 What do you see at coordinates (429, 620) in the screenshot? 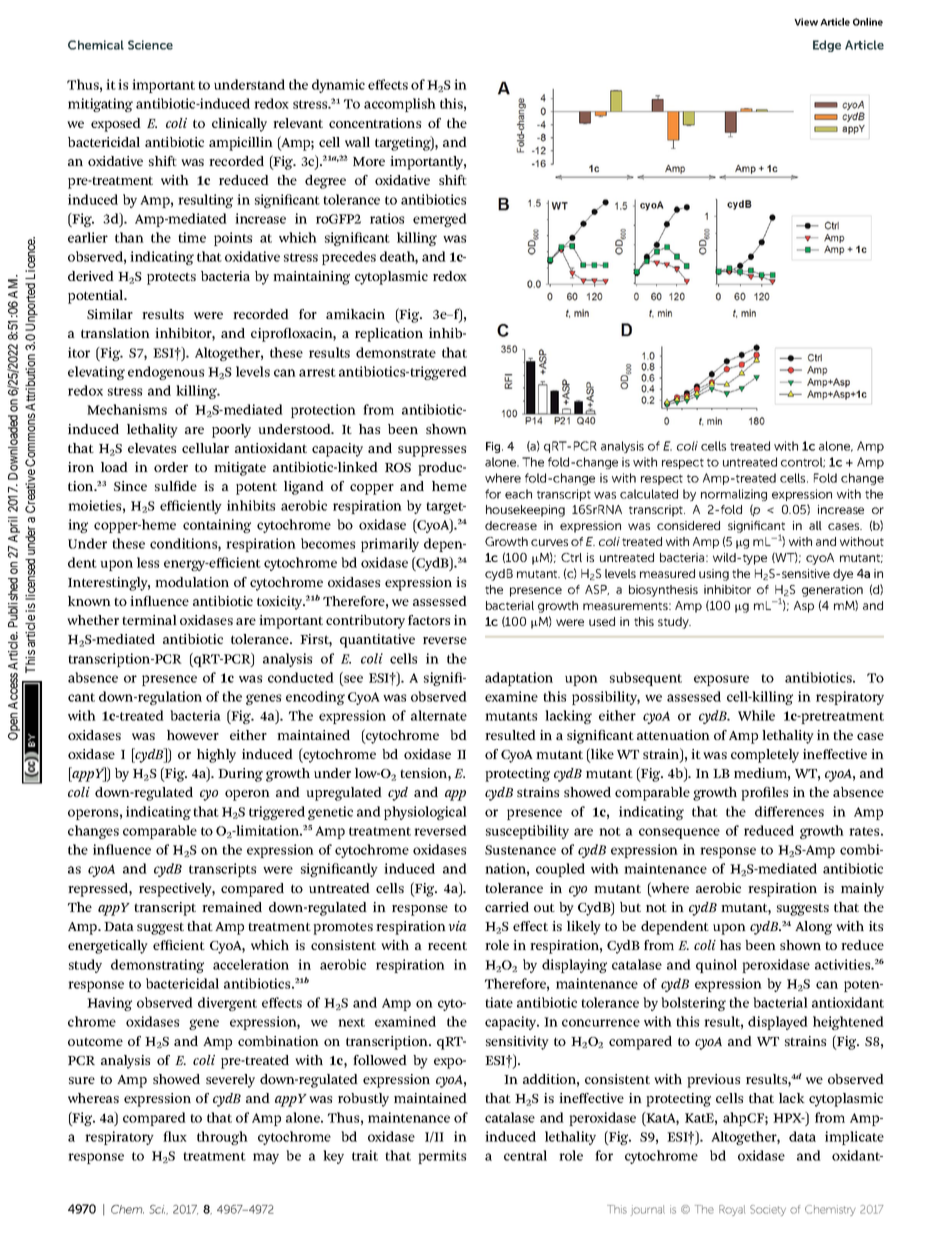
I see `factors` at bounding box center [429, 620].
